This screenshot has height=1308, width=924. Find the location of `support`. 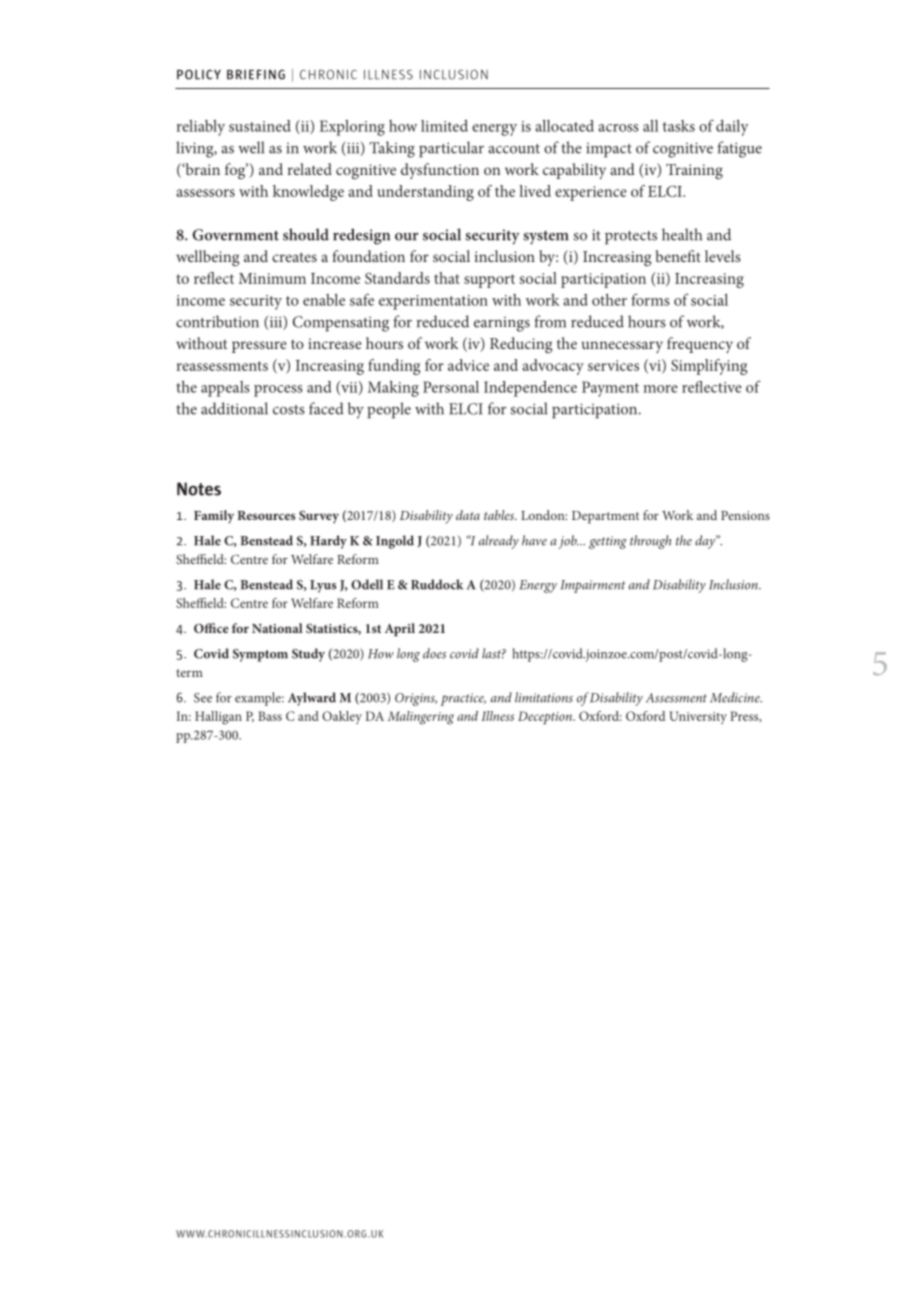

support is located at coordinates (489, 281).
